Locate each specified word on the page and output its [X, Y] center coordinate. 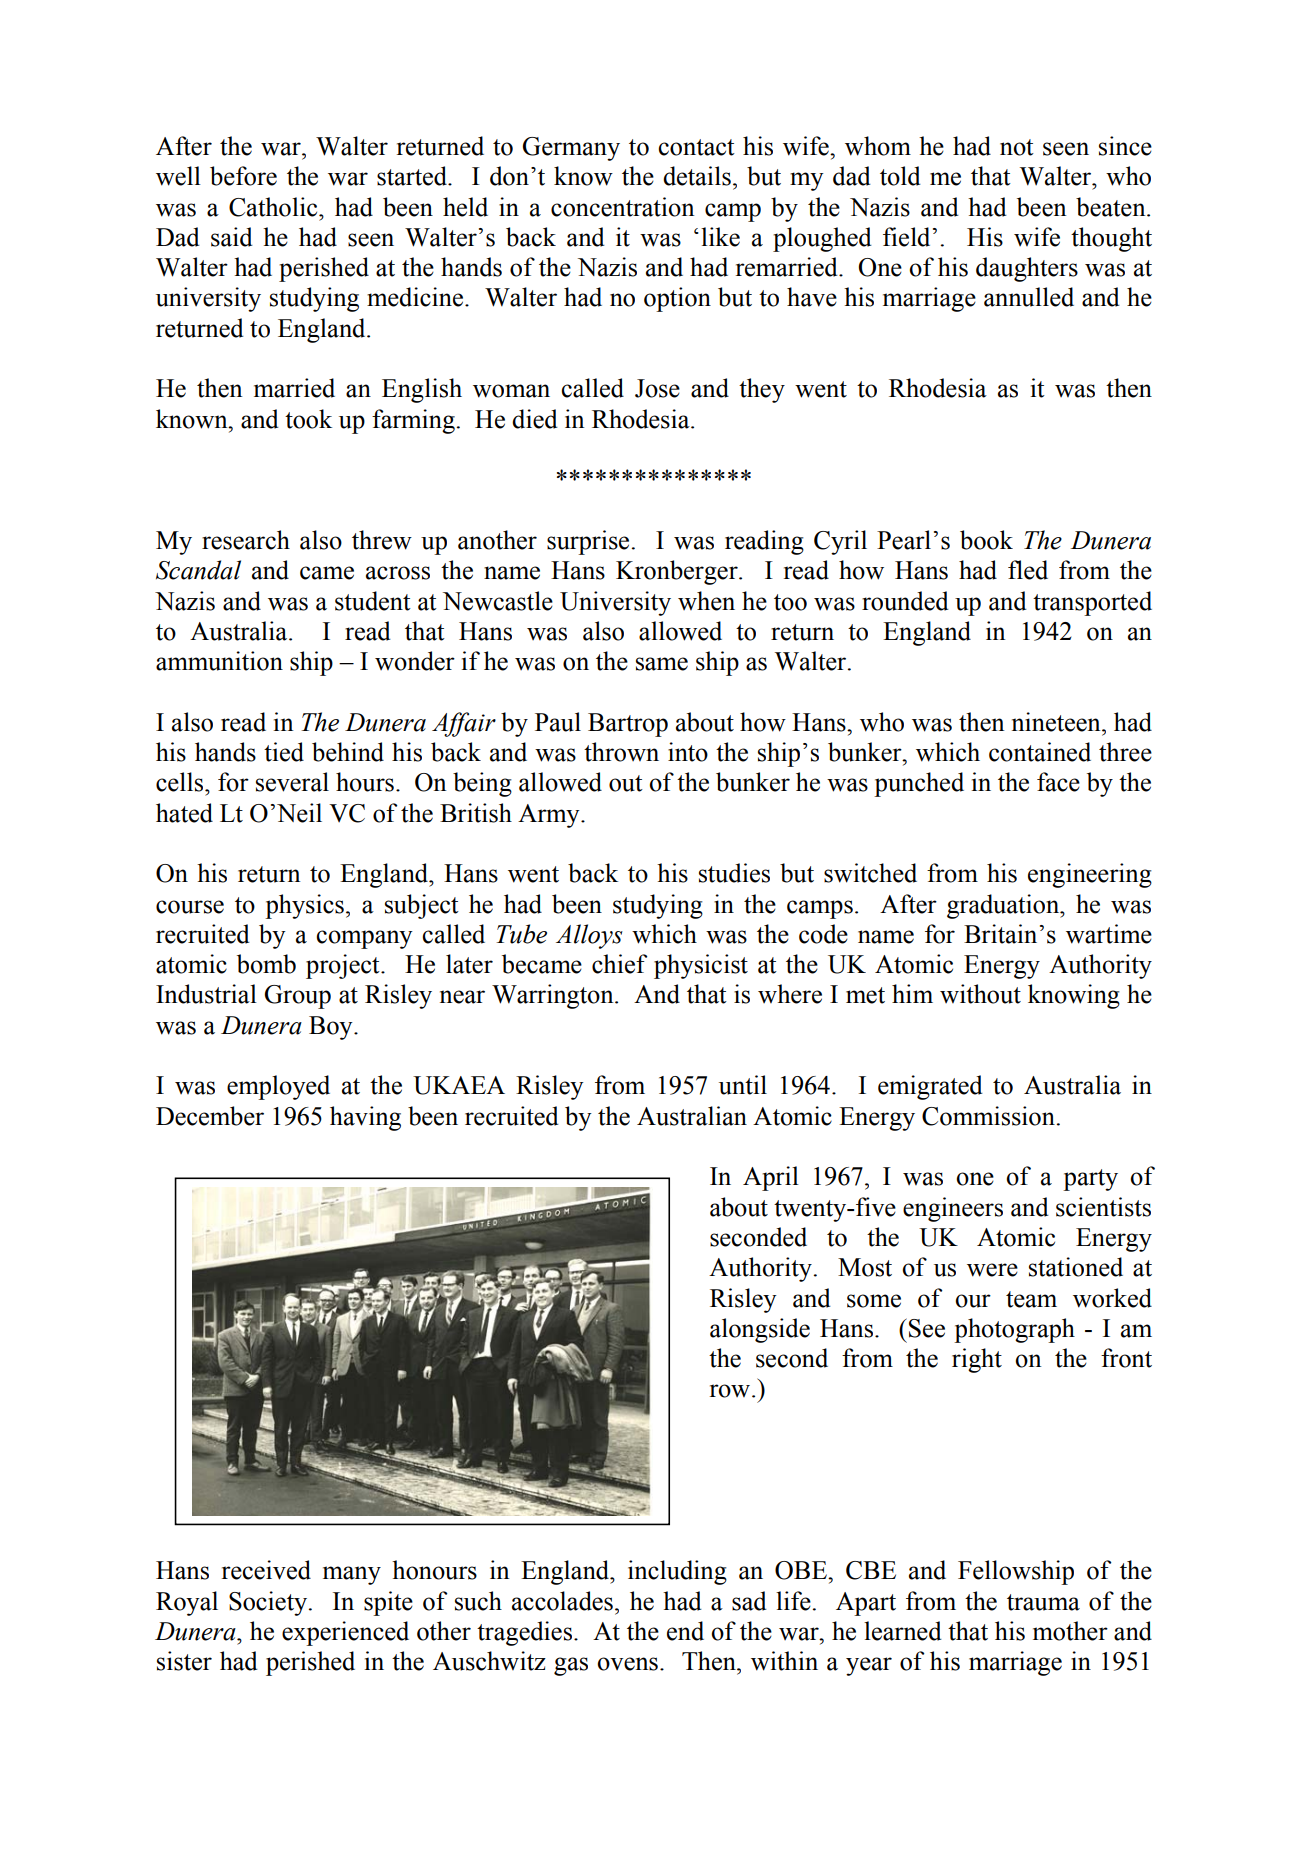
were [992, 1270]
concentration [623, 207]
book [986, 540]
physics [304, 906]
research [246, 540]
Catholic [274, 207]
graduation [1004, 906]
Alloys [589, 936]
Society [269, 1603]
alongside [760, 1330]
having [365, 1118]
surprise [589, 542]
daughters [1027, 269]
